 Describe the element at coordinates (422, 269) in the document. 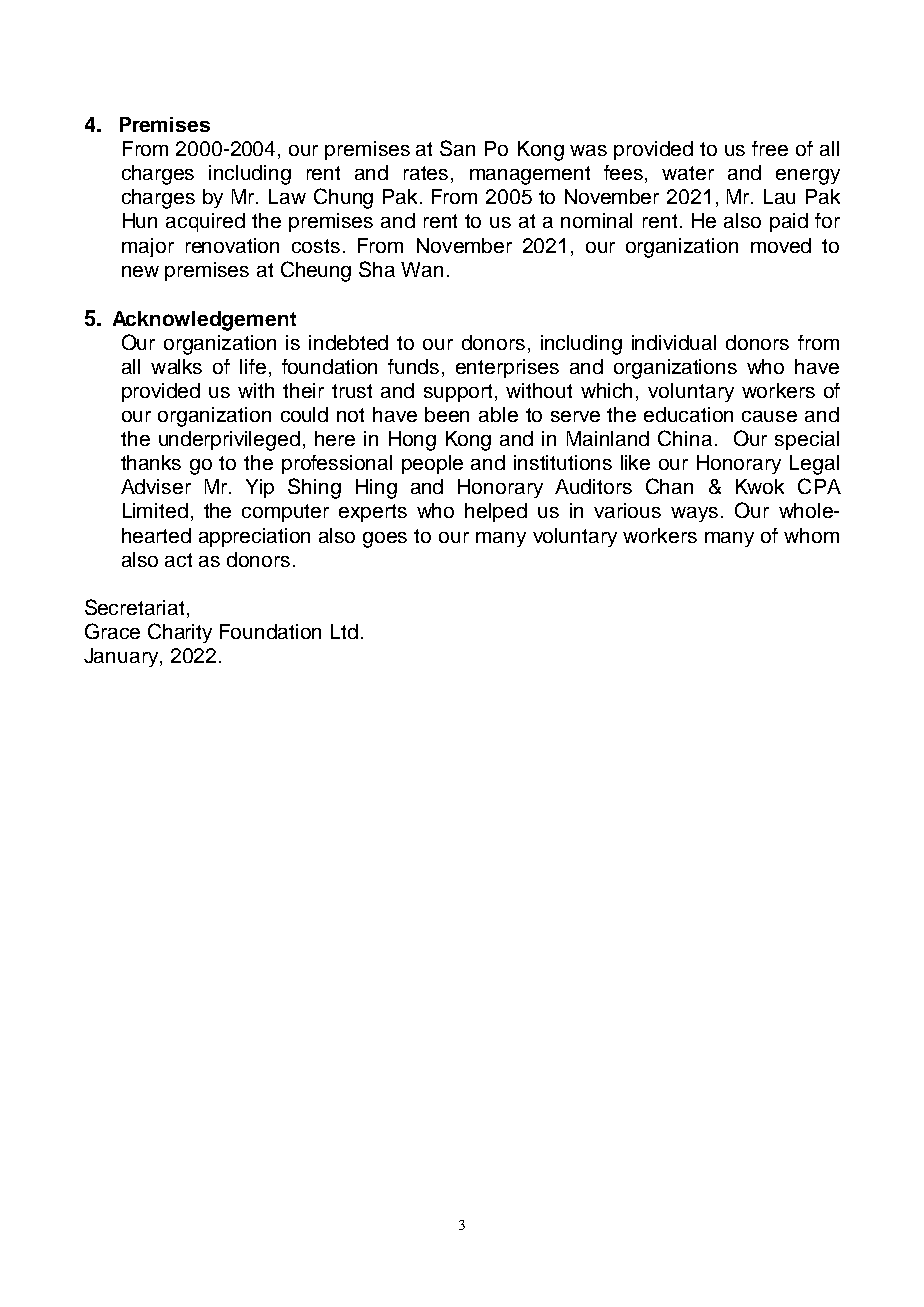

I see `Wan` at that location.
